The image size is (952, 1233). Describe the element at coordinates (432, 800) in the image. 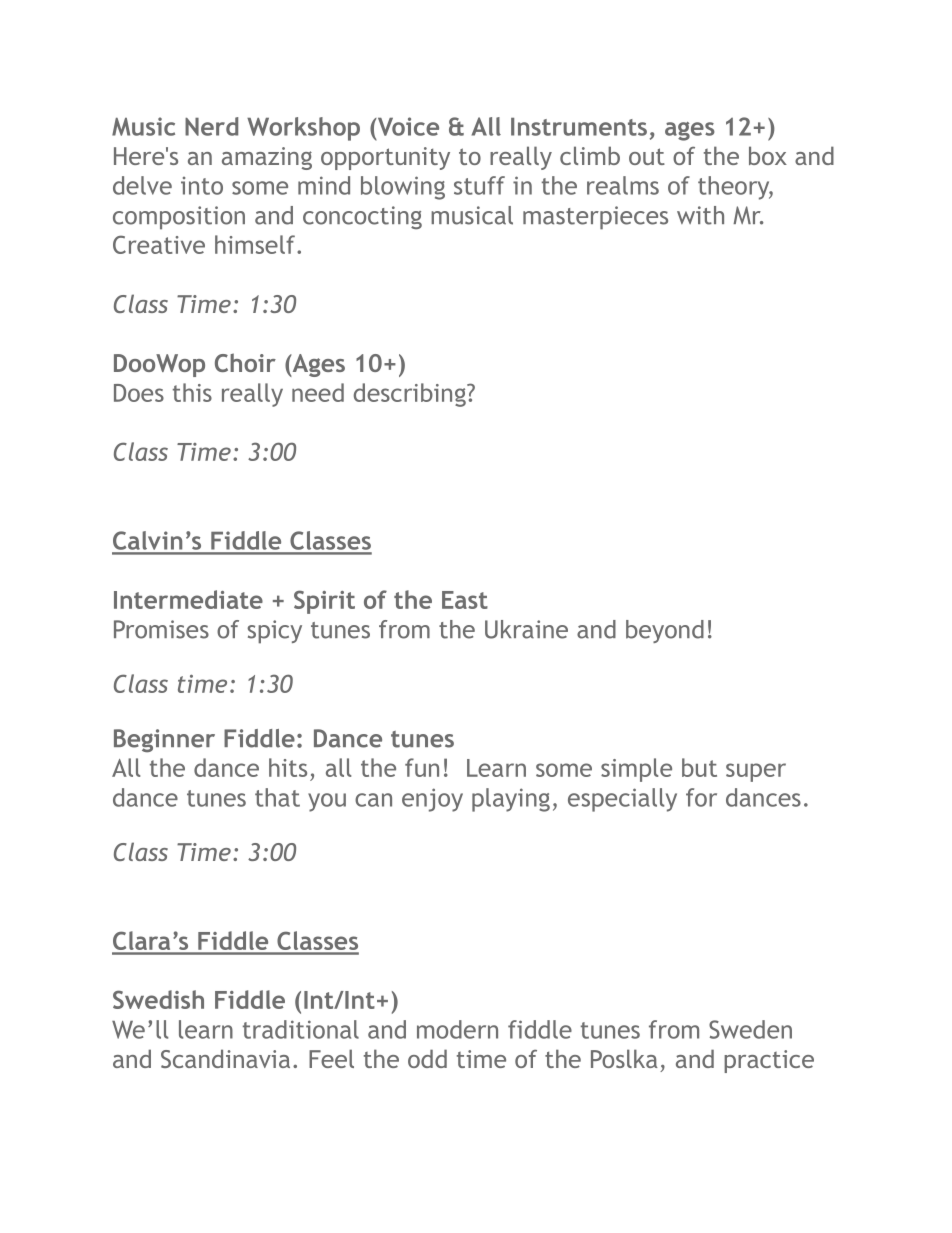

I see `enjoy` at that location.
